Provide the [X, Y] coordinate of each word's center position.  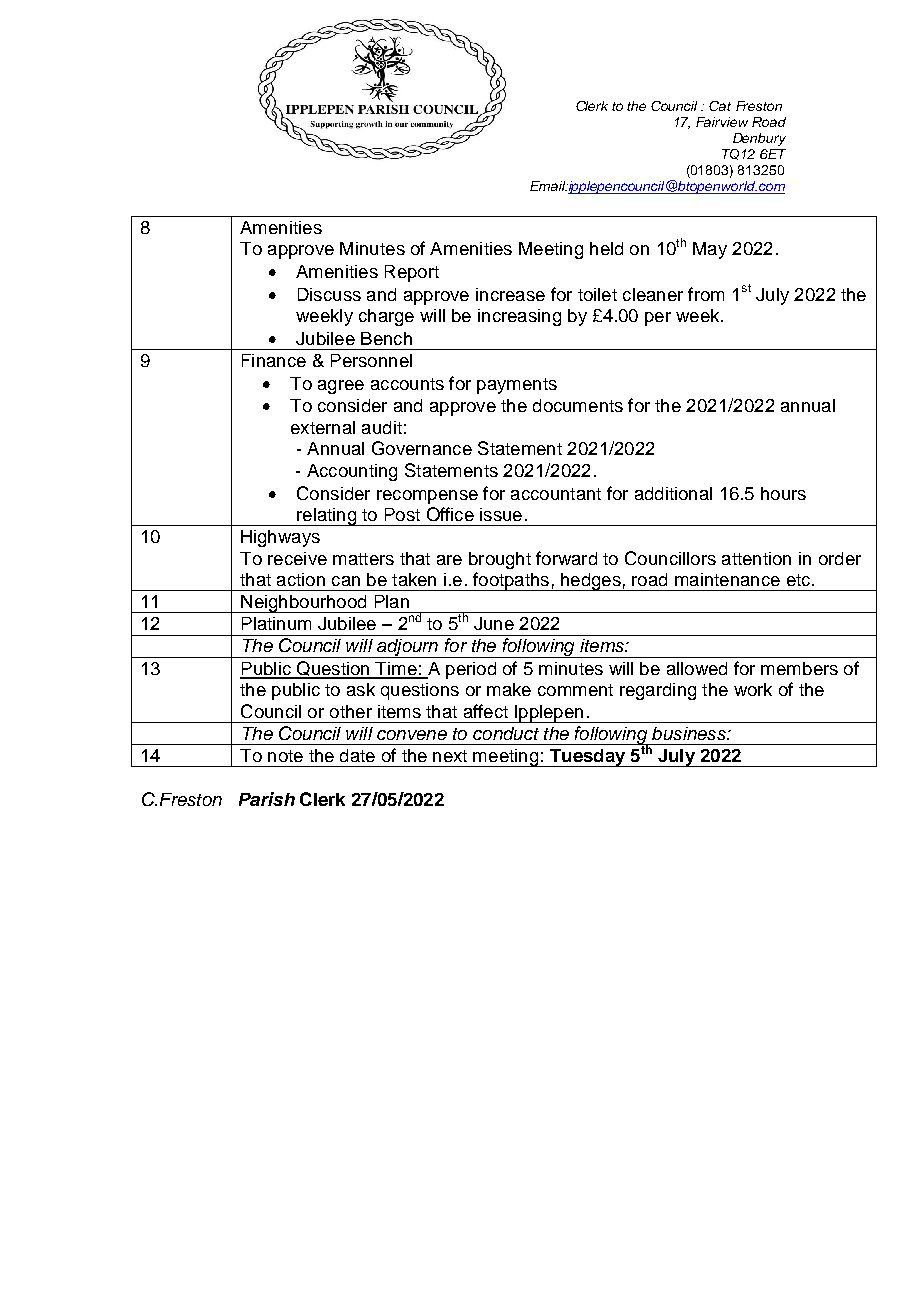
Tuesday [587, 758]
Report [412, 273]
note [285, 756]
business [690, 733]
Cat [720, 106]
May [710, 250]
